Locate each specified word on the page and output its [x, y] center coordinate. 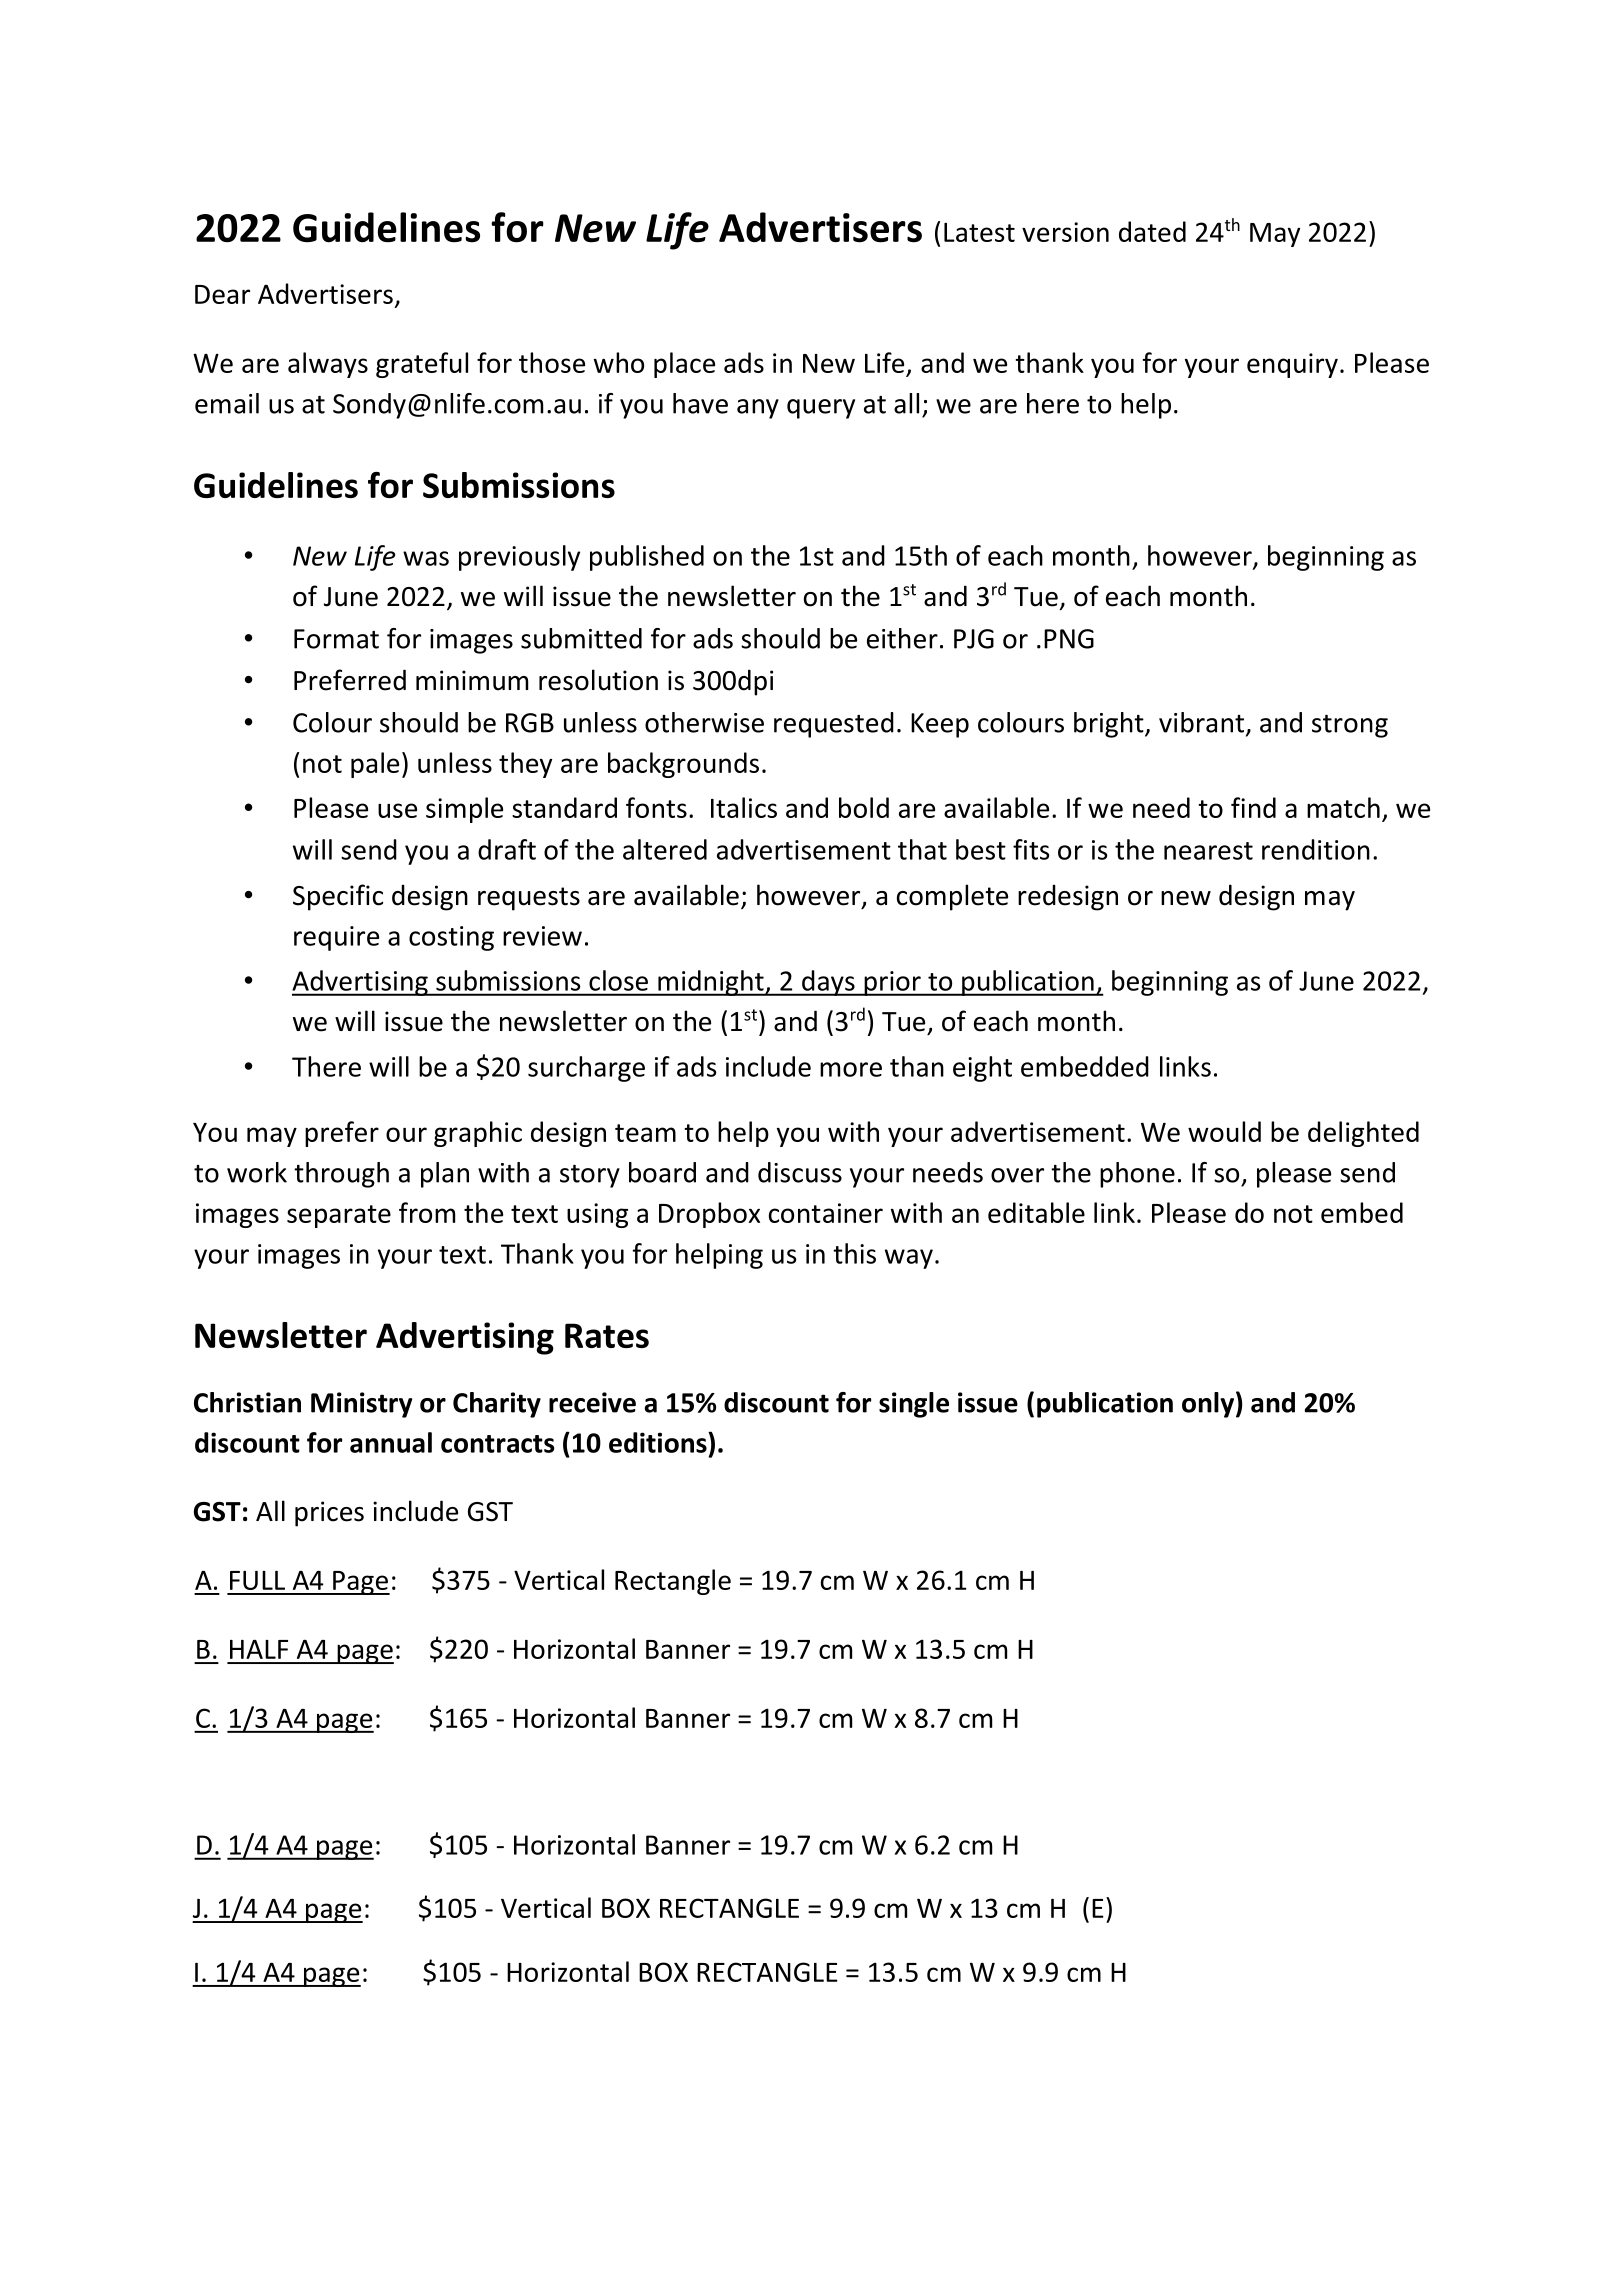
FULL [257, 1580]
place [684, 365]
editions [659, 1442]
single [914, 1405]
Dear [222, 294]
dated [1152, 231]
